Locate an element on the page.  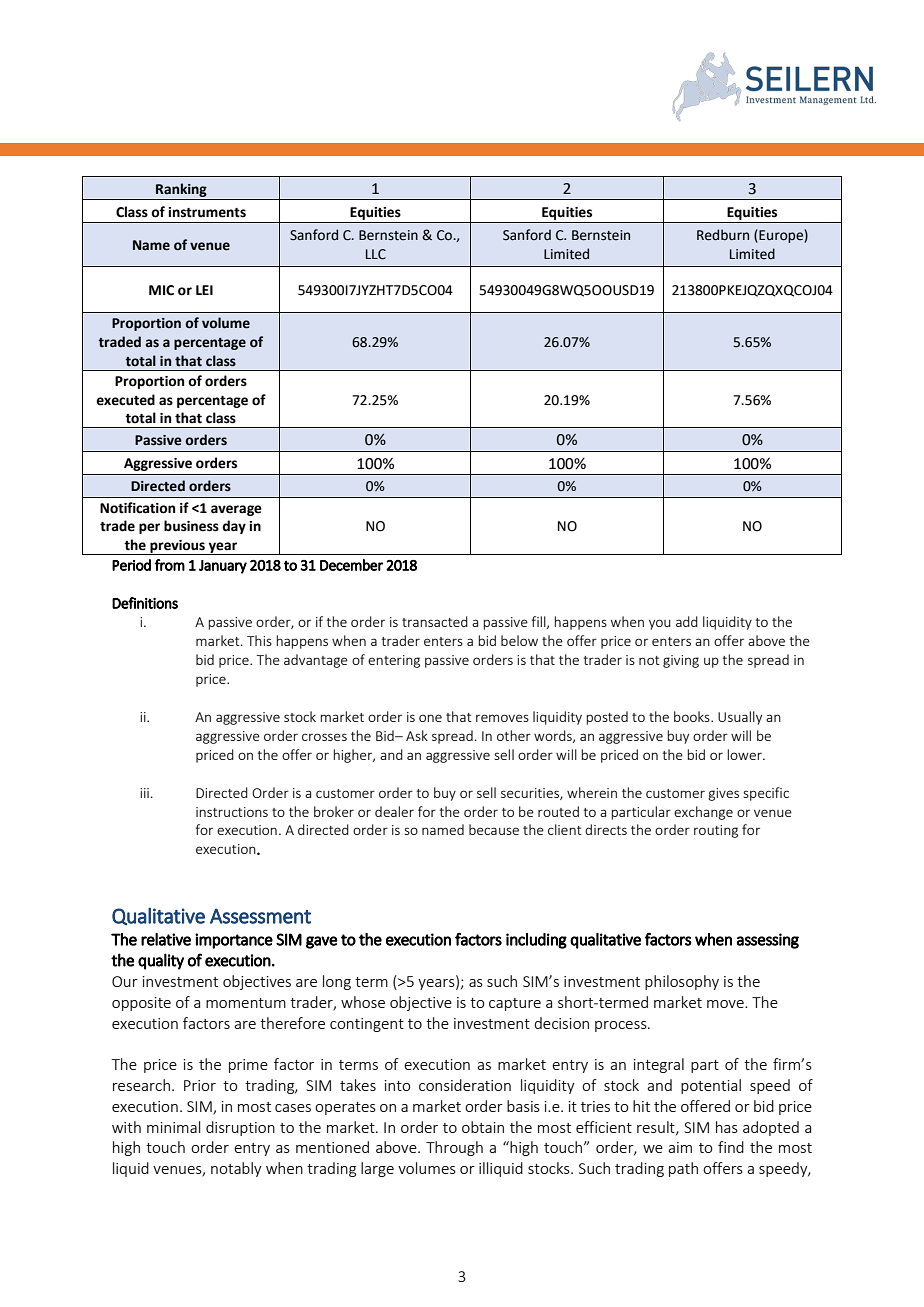
giving is located at coordinates (681, 661).
